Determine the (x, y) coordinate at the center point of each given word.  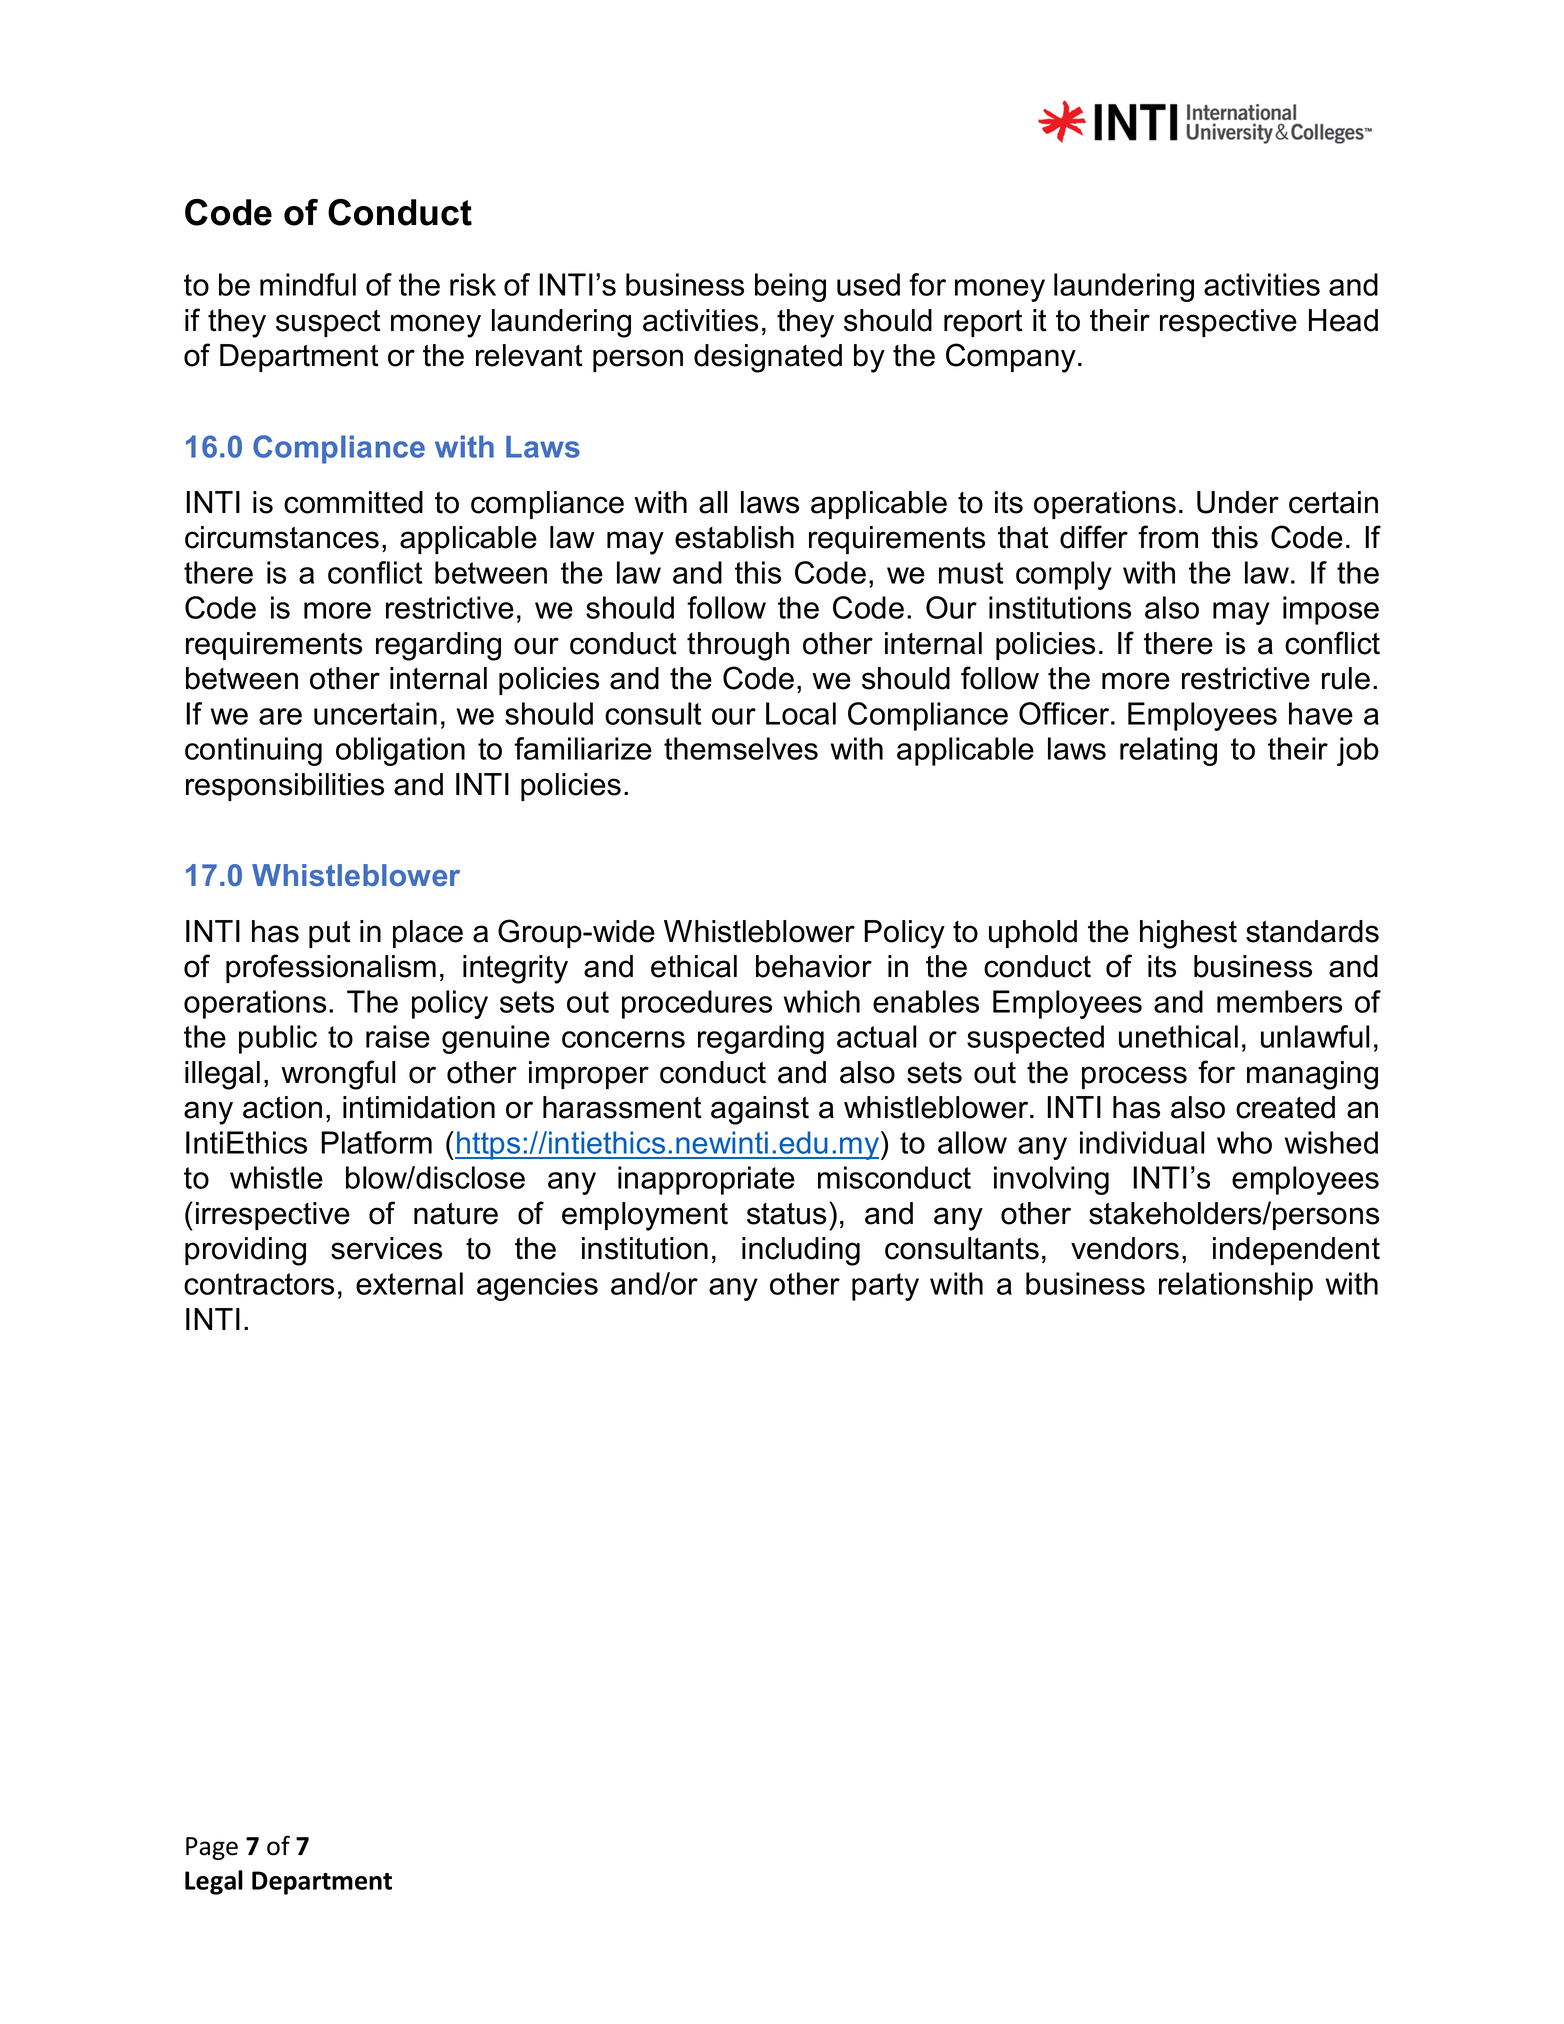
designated (768, 358)
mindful (308, 284)
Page (212, 1848)
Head (1343, 320)
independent (1296, 1251)
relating (1168, 751)
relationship (1236, 1286)
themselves (741, 748)
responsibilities (285, 787)
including (801, 1251)
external (409, 1283)
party (885, 1287)
